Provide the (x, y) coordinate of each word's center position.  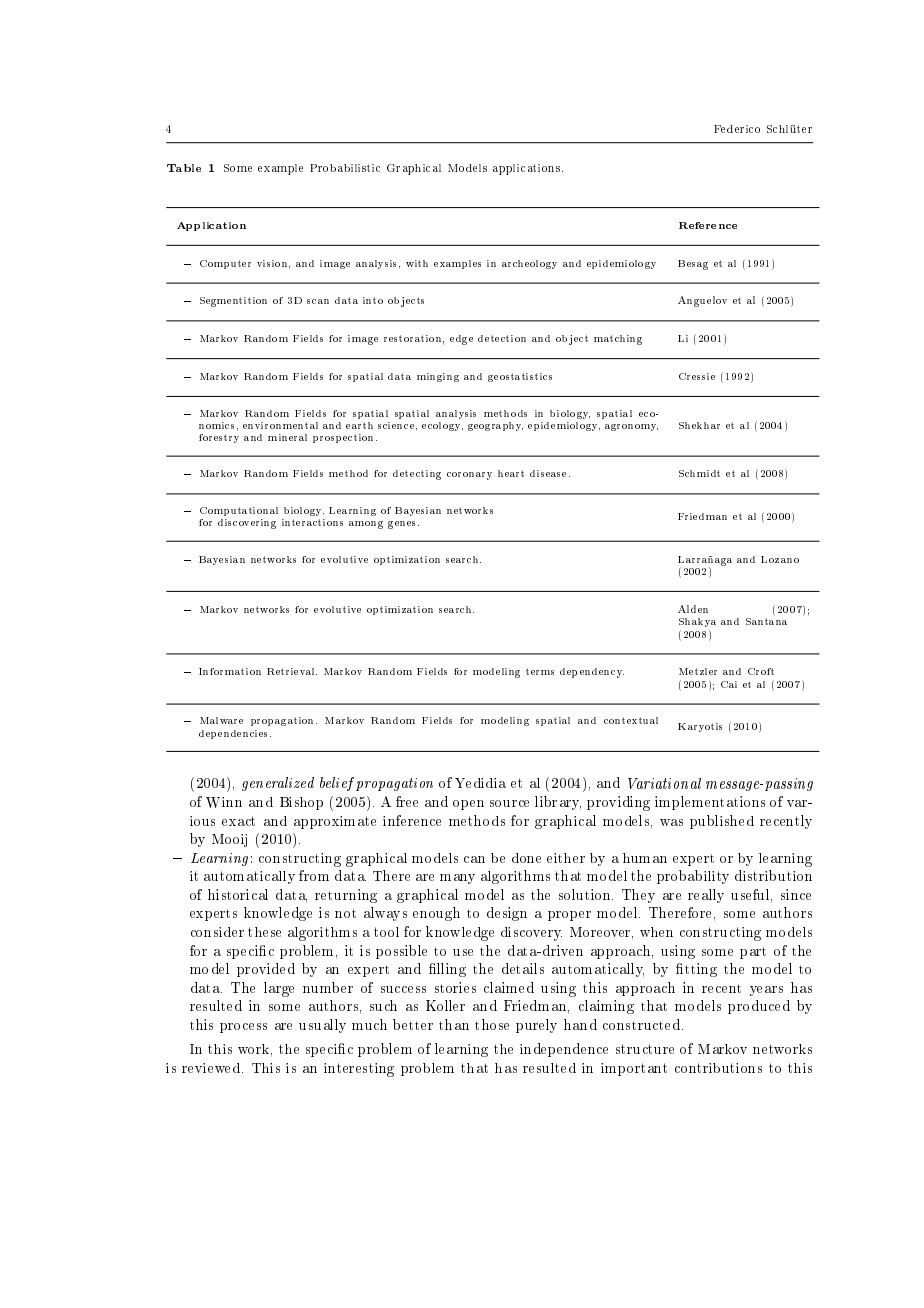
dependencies (235, 734)
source (509, 803)
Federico (737, 129)
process (243, 1028)
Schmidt (699, 473)
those (492, 1024)
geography (495, 426)
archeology (529, 264)
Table (184, 168)
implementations (710, 803)
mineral (287, 437)
